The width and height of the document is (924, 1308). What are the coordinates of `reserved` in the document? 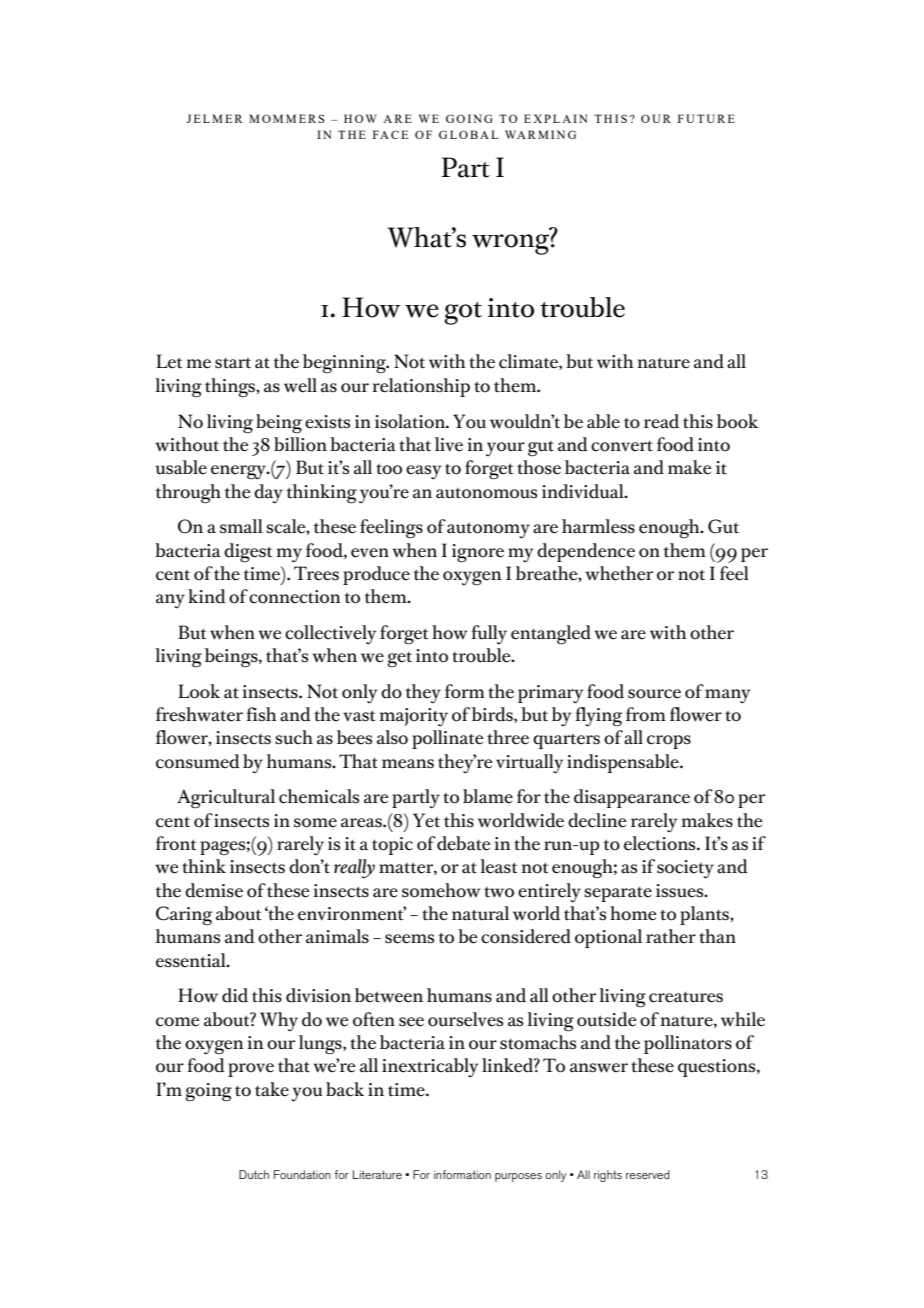 It's located at (648, 1174).
